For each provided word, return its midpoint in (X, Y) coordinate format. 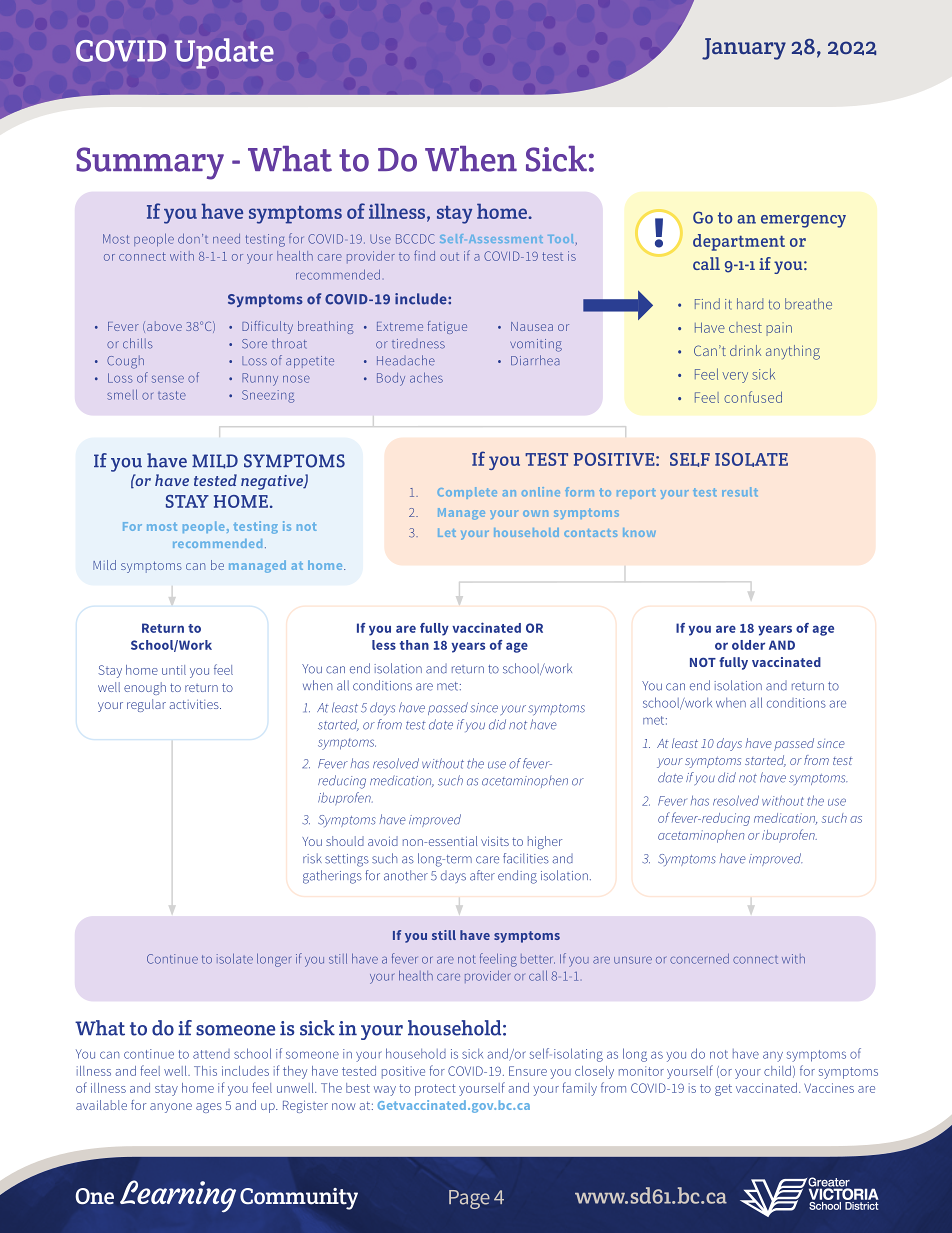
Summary (150, 163)
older (748, 645)
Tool (562, 240)
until (174, 670)
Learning (178, 1196)
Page (469, 1199)
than (414, 645)
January (744, 49)
